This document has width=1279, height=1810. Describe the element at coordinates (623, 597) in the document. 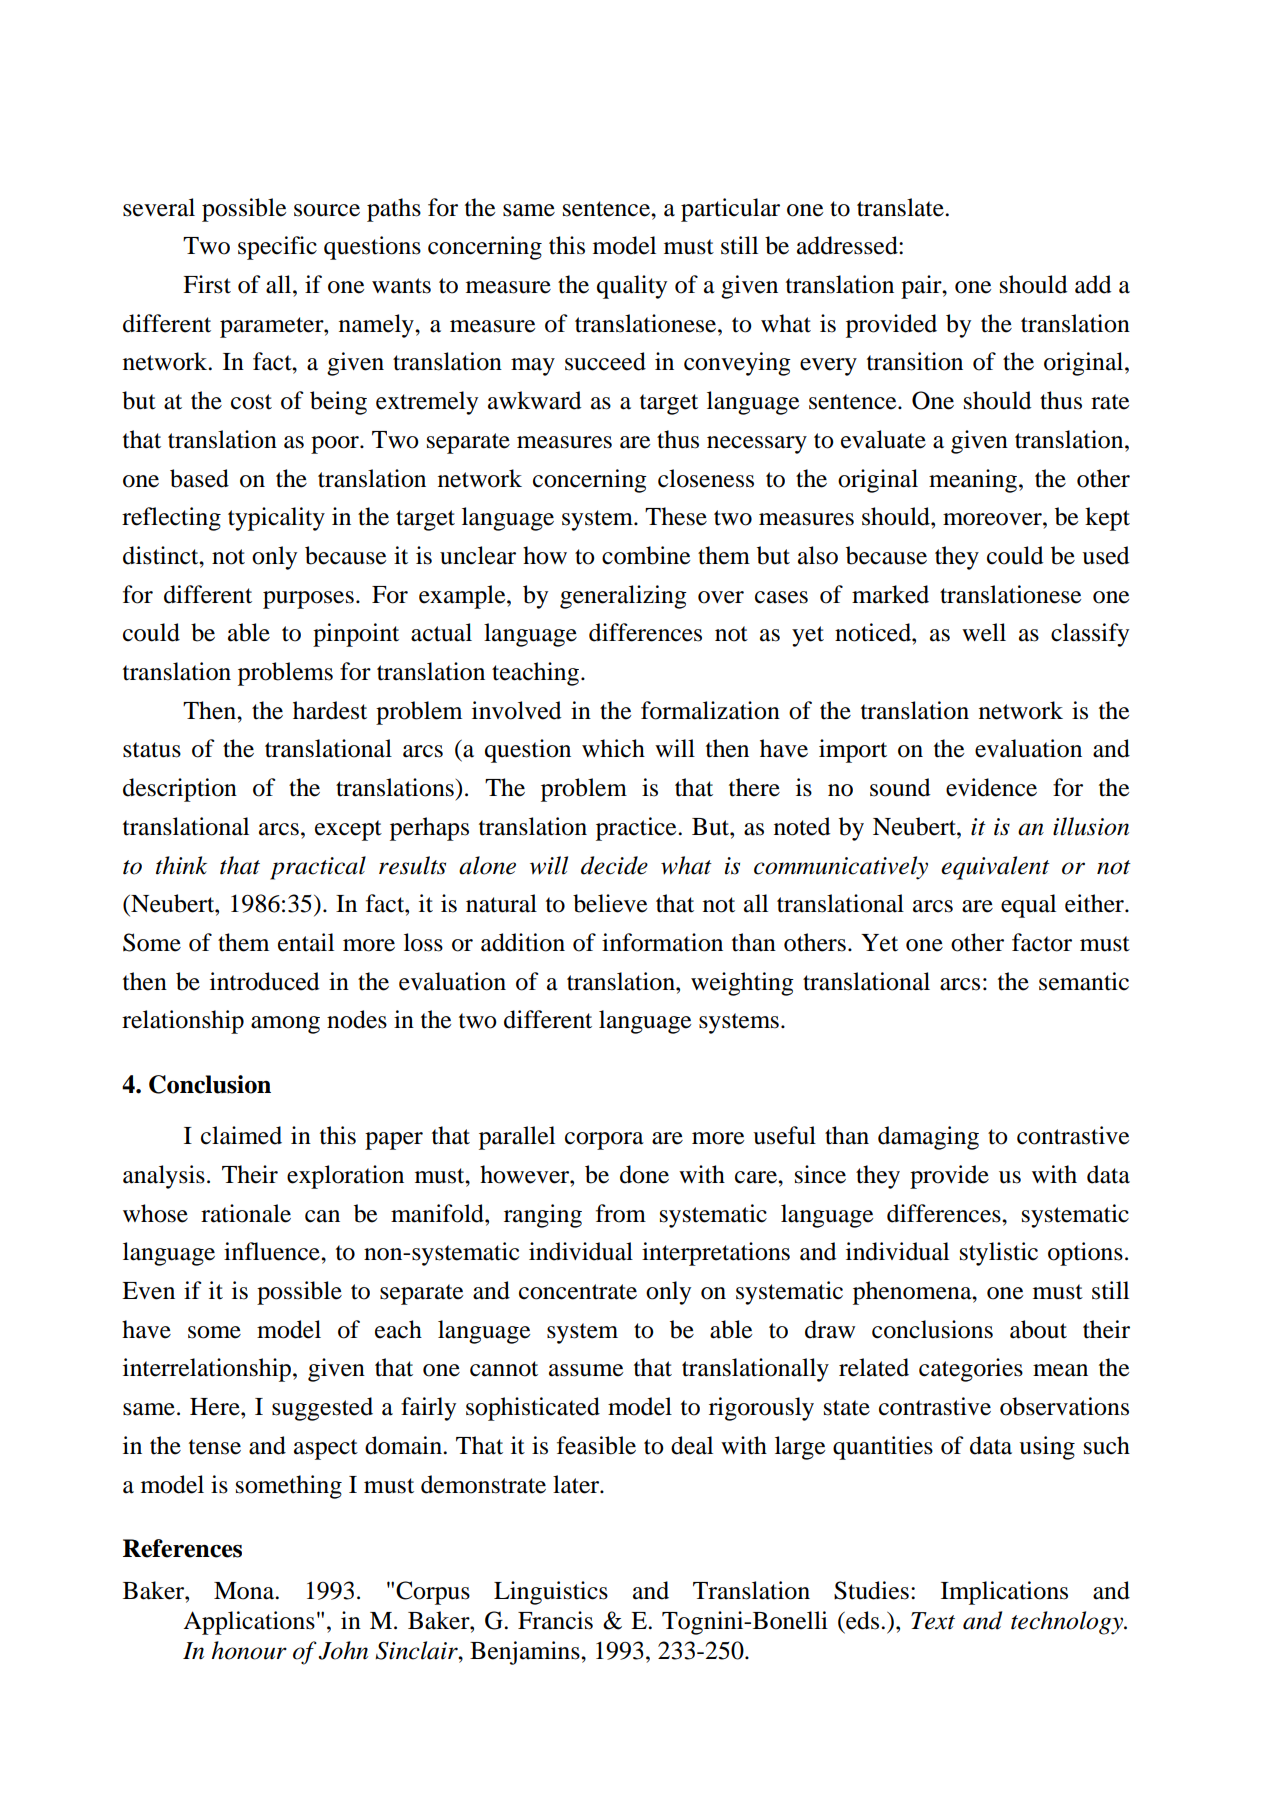

I see `generalizing` at that location.
